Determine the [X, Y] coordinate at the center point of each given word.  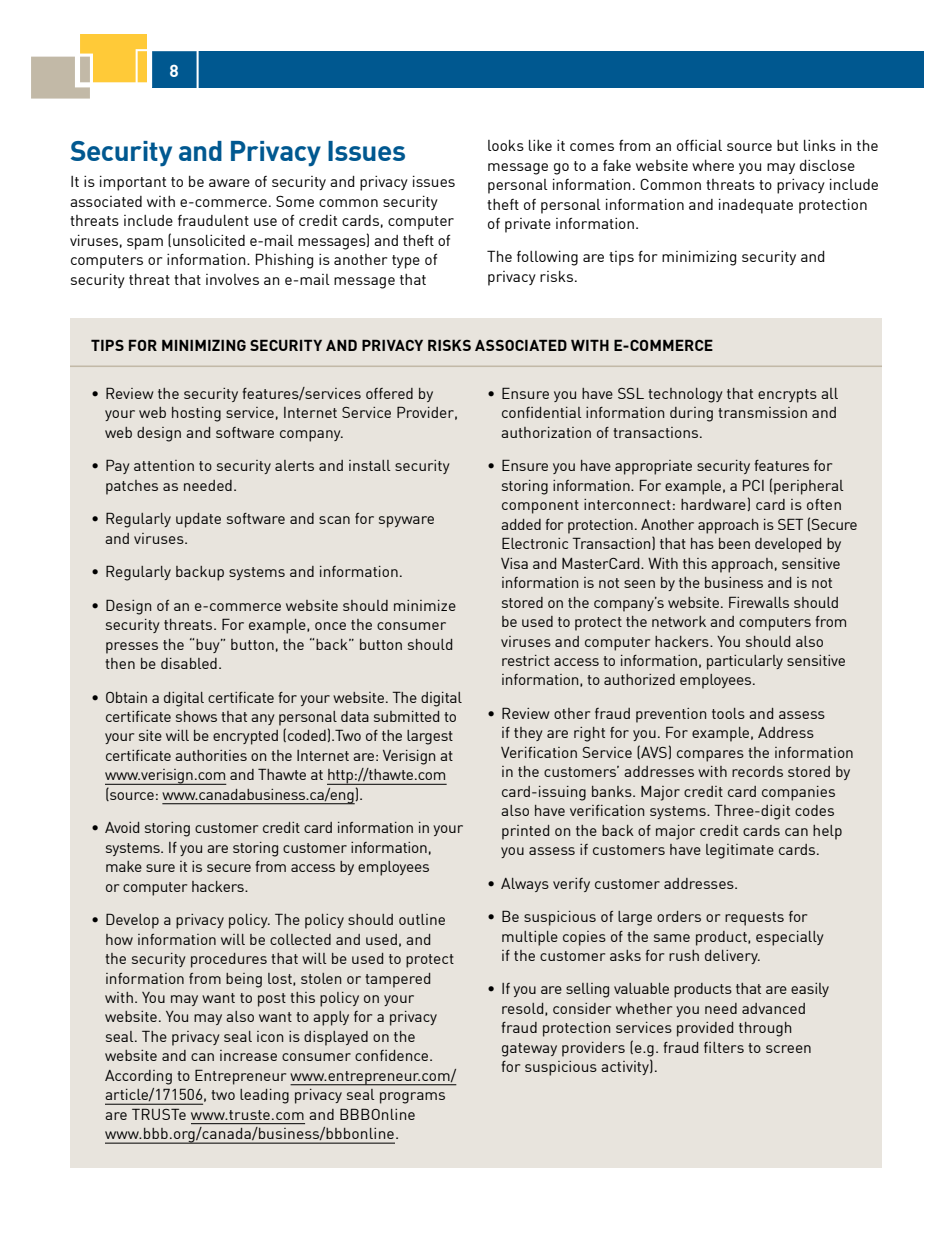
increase [248, 1055]
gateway [529, 1050]
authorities [211, 755]
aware [229, 183]
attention [164, 465]
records [757, 771]
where [713, 165]
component [540, 507]
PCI [753, 485]
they [528, 734]
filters [724, 1047]
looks [506, 145]
